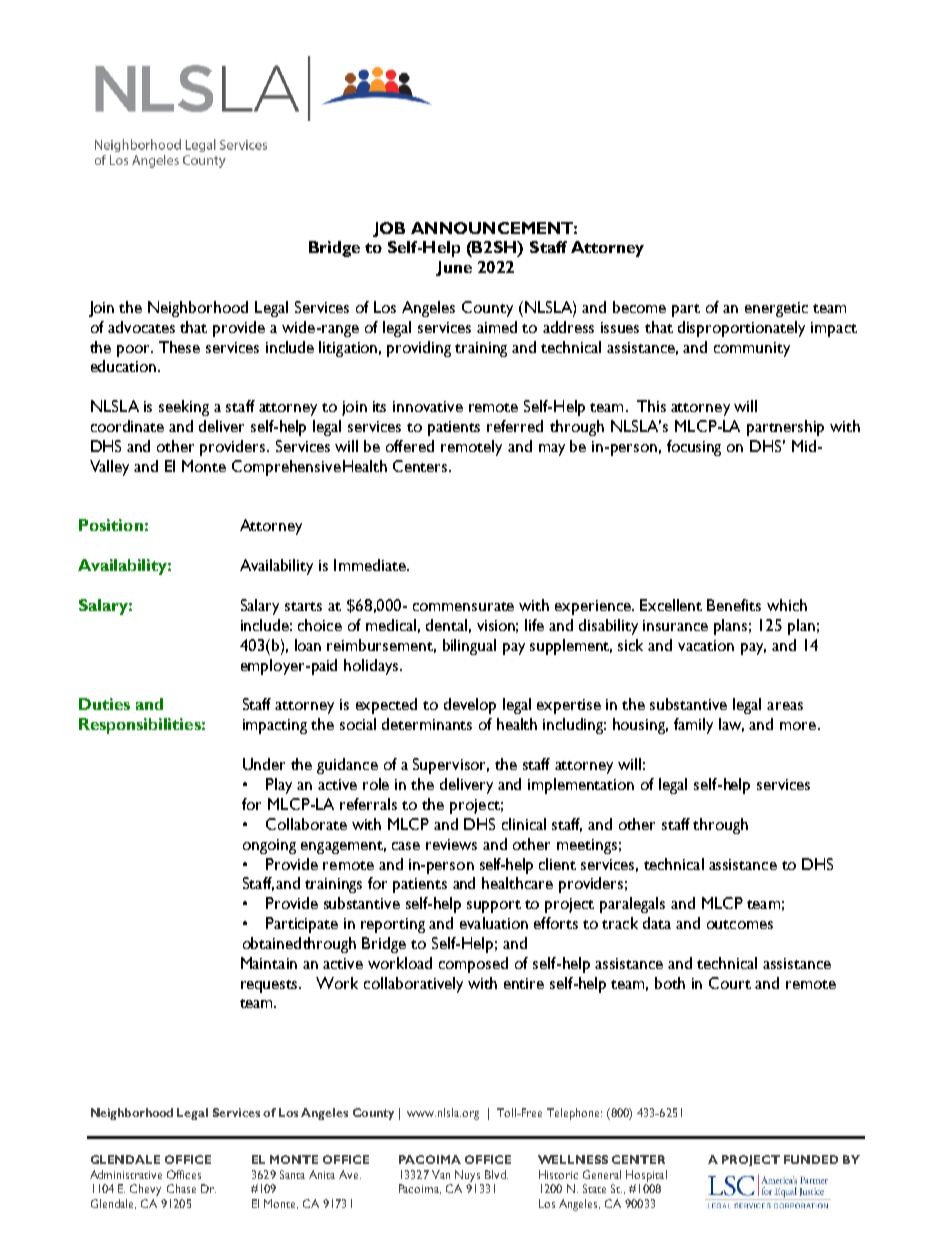 This screenshot has height=1233, width=952. What do you see at coordinates (734, 605) in the screenshot?
I see `Benefits` at bounding box center [734, 605].
